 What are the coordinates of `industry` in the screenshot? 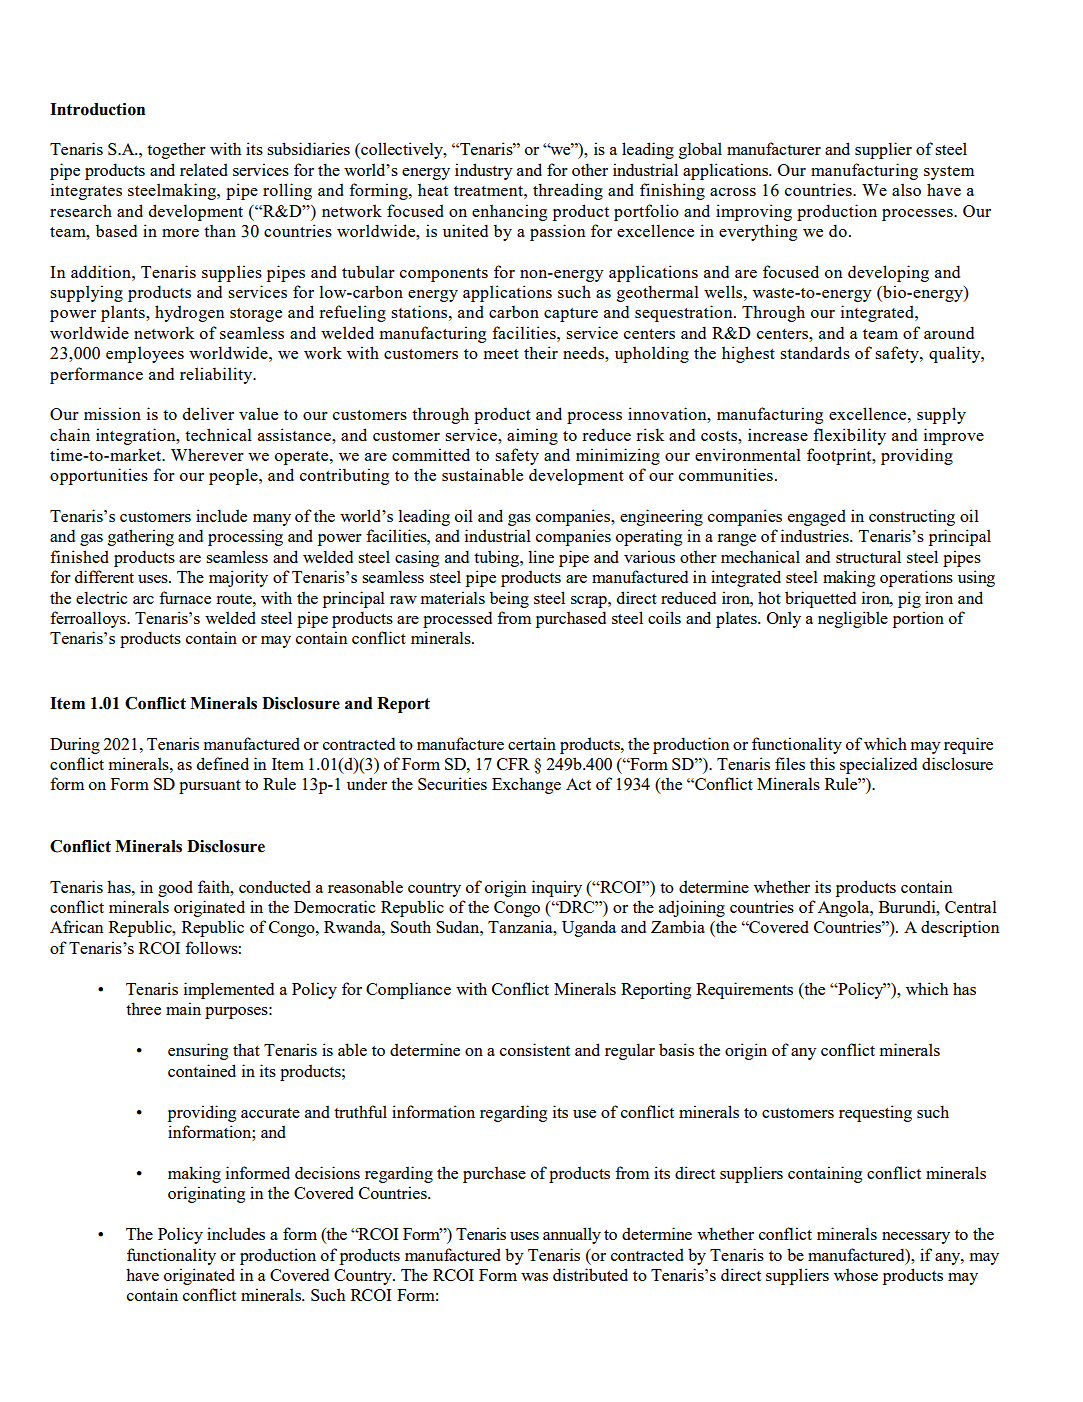 It's located at (484, 171).
